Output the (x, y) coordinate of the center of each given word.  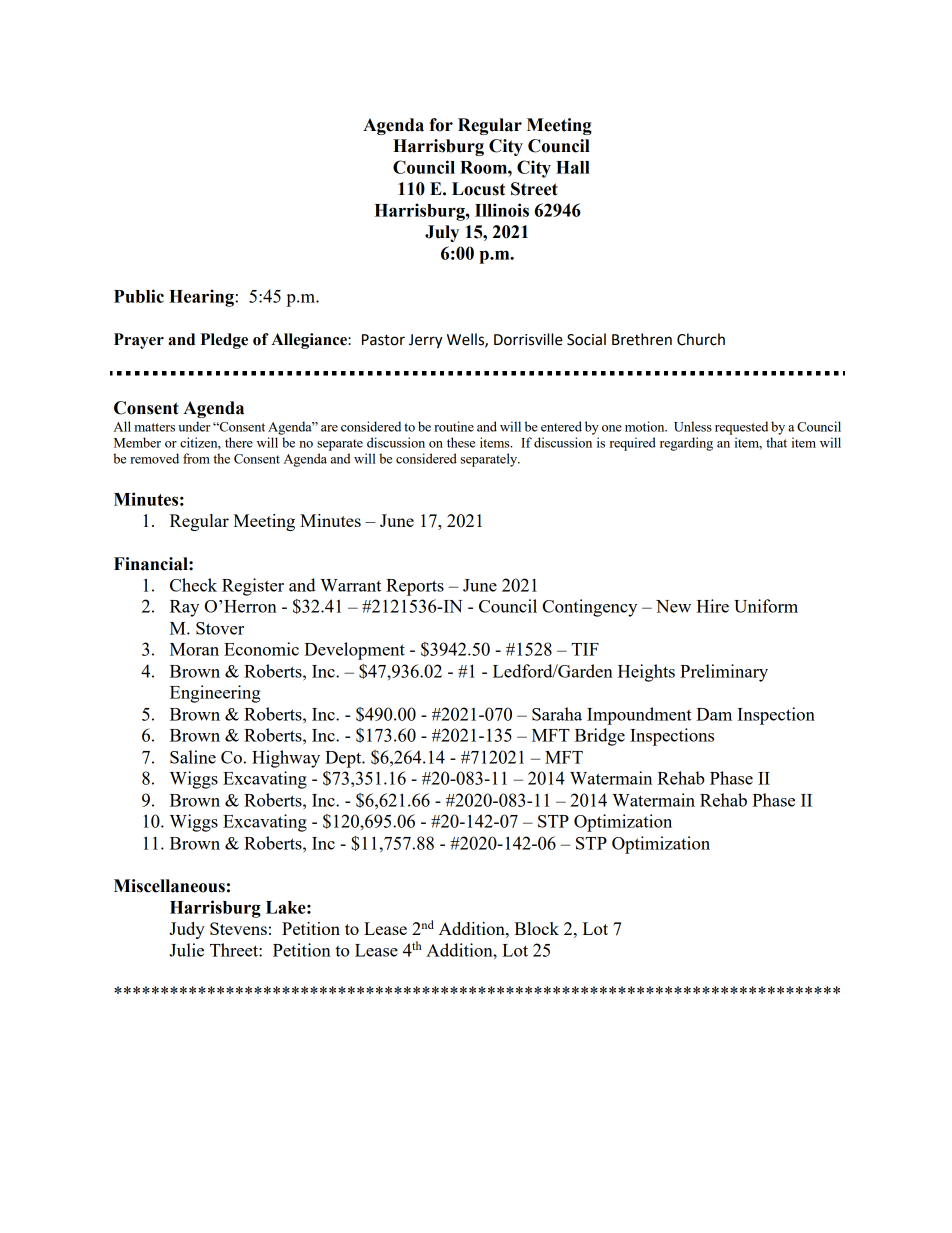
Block (536, 928)
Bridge (600, 737)
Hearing (202, 298)
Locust (478, 189)
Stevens (238, 928)
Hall (573, 167)
